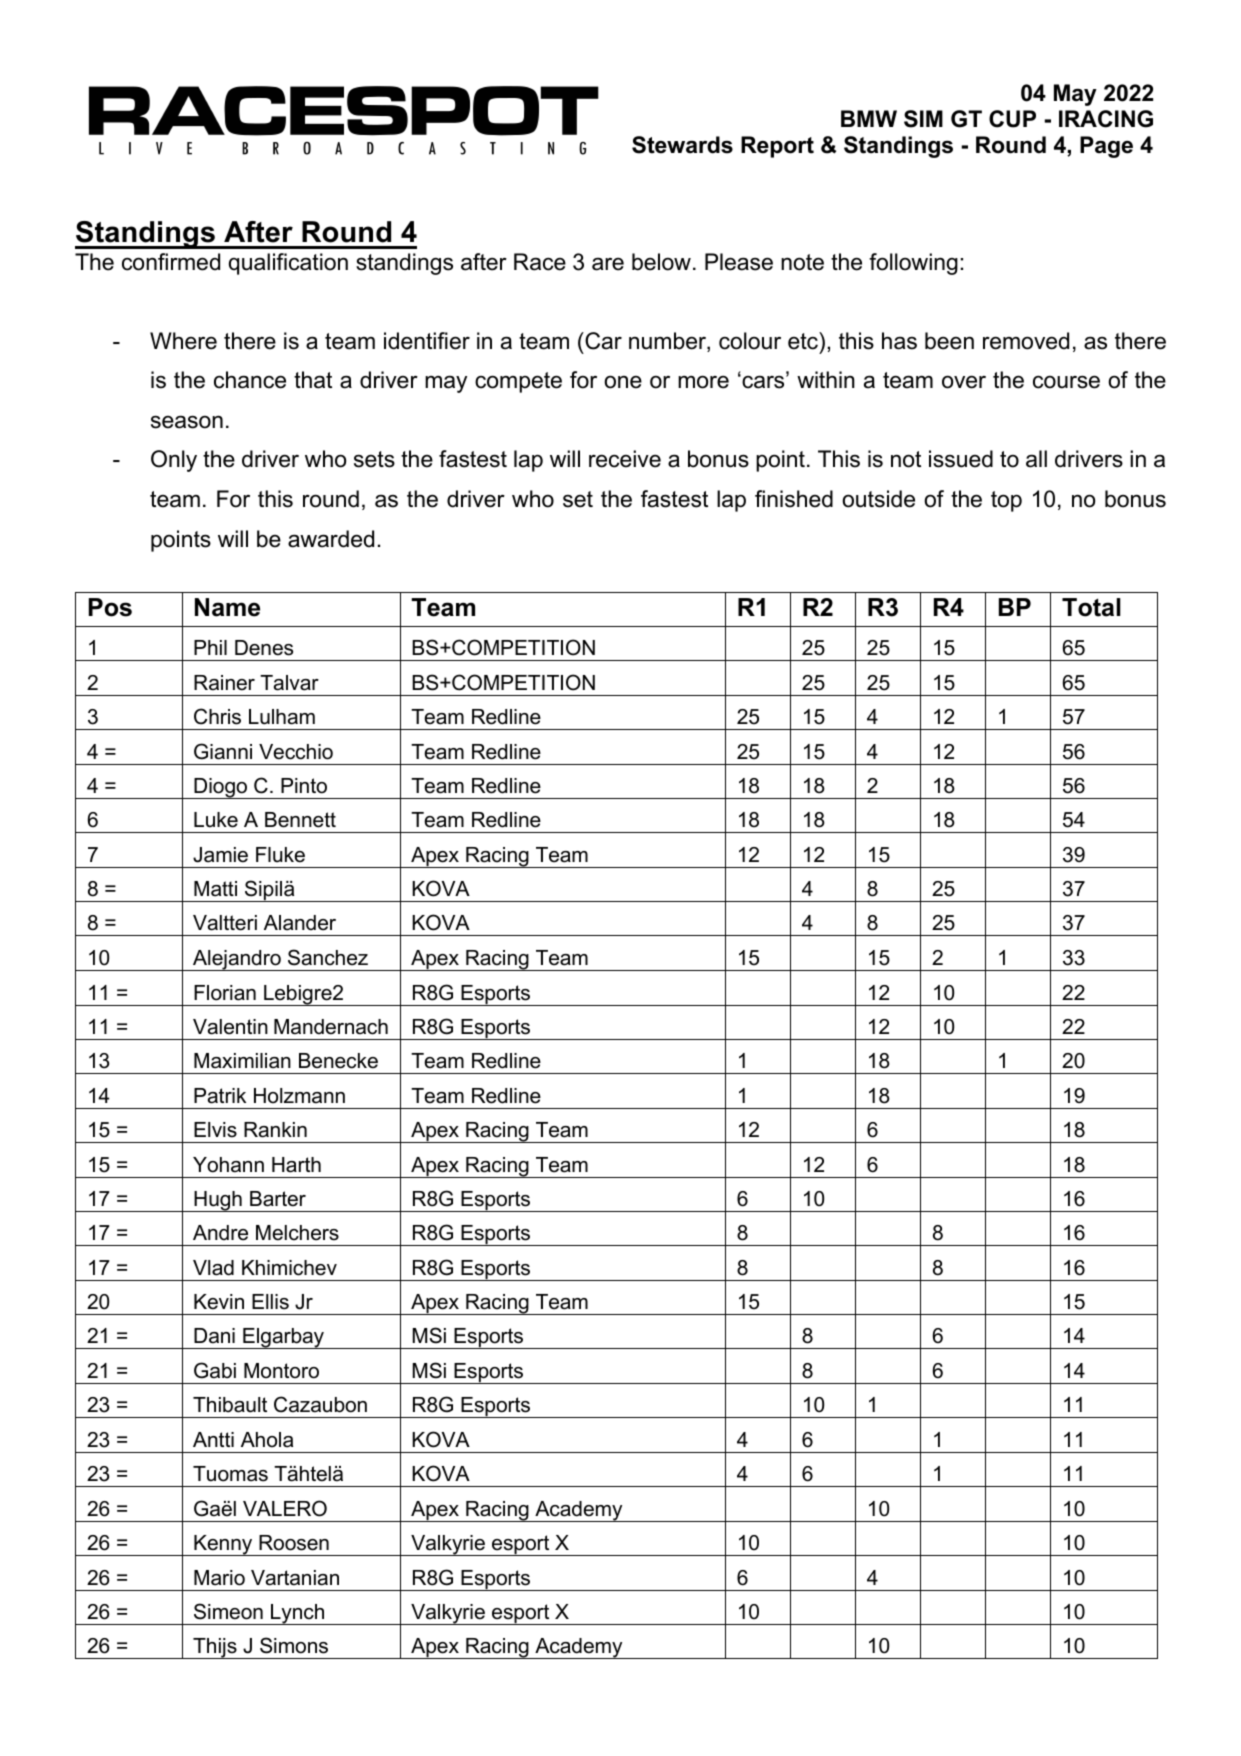  I want to click on Phil, so click(210, 647).
